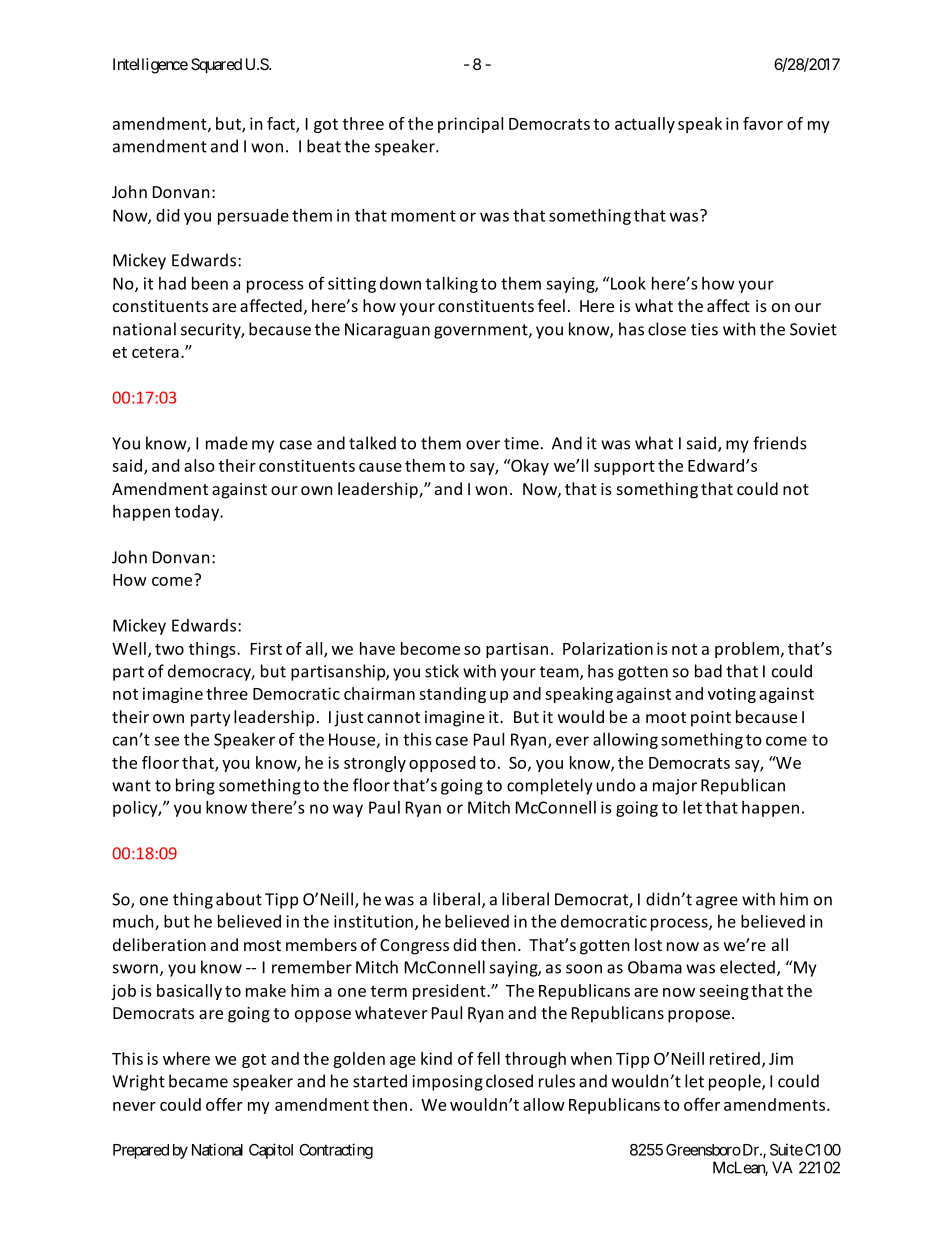 The height and width of the screenshot is (1233, 952). Describe the element at coordinates (198, 513) in the screenshot. I see `today` at that location.
